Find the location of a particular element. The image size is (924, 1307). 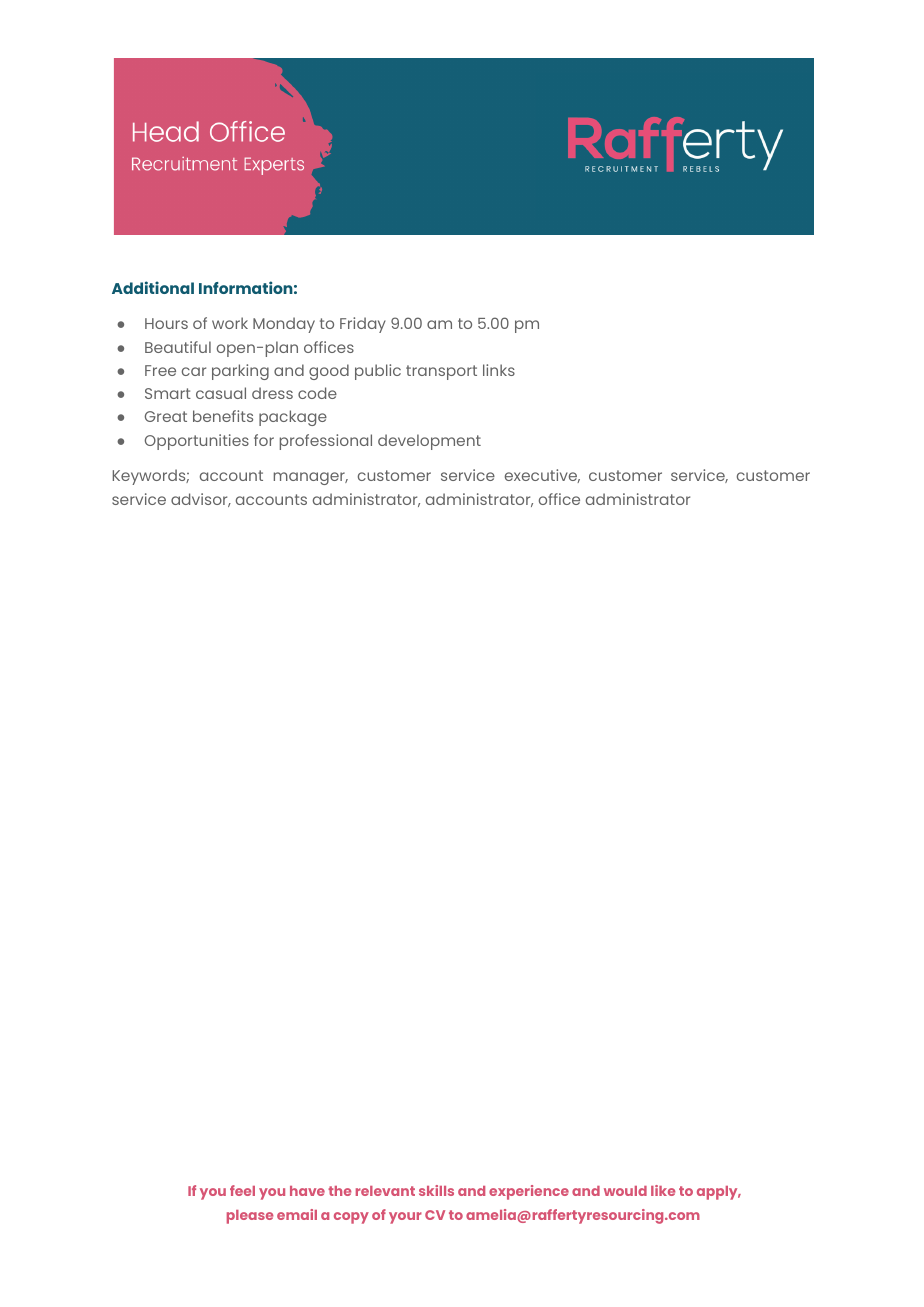

skills is located at coordinates (436, 1190).
